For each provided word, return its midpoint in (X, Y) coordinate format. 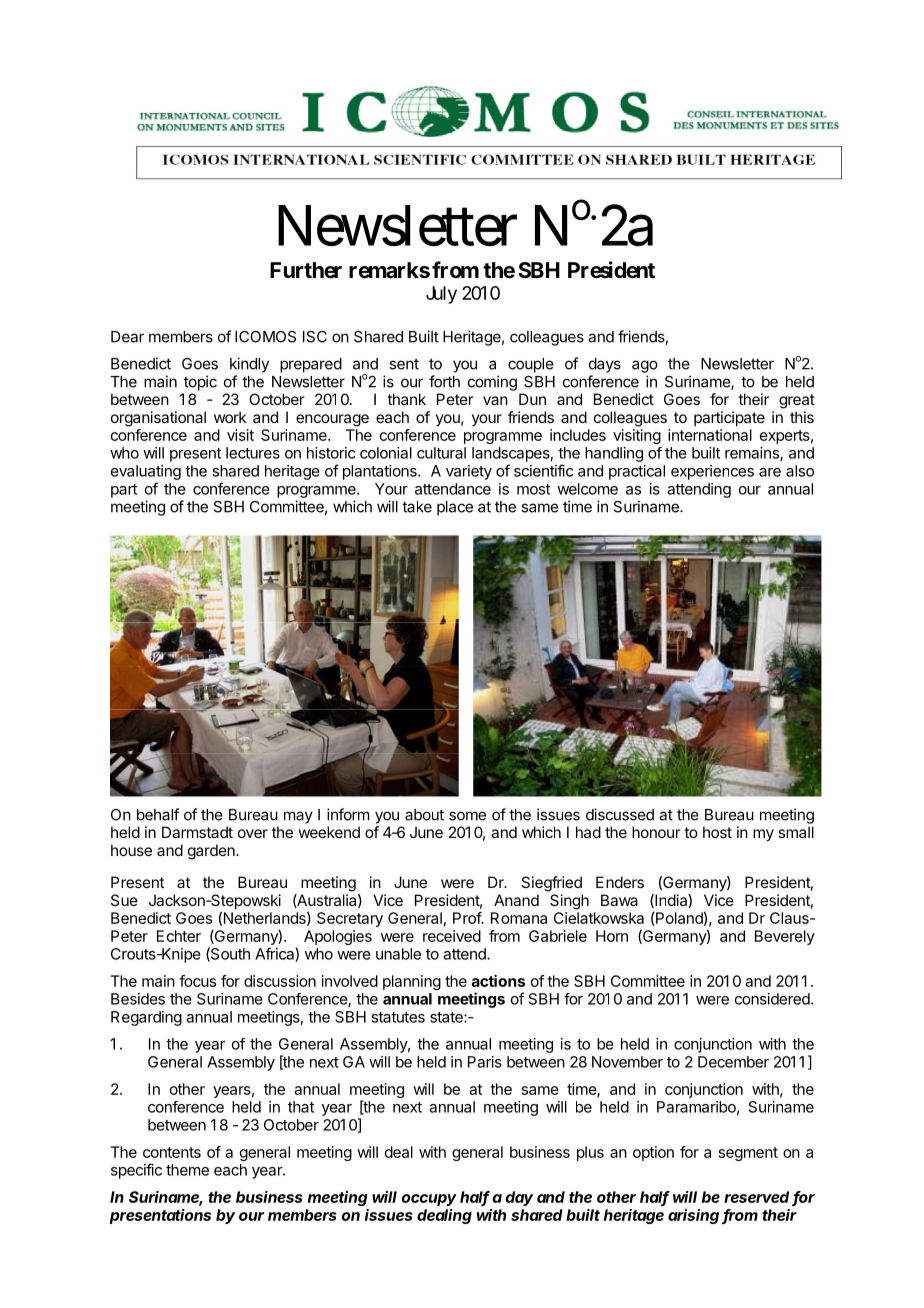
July (441, 295)
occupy (429, 1200)
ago (645, 366)
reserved (758, 1198)
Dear (127, 337)
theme (187, 1170)
